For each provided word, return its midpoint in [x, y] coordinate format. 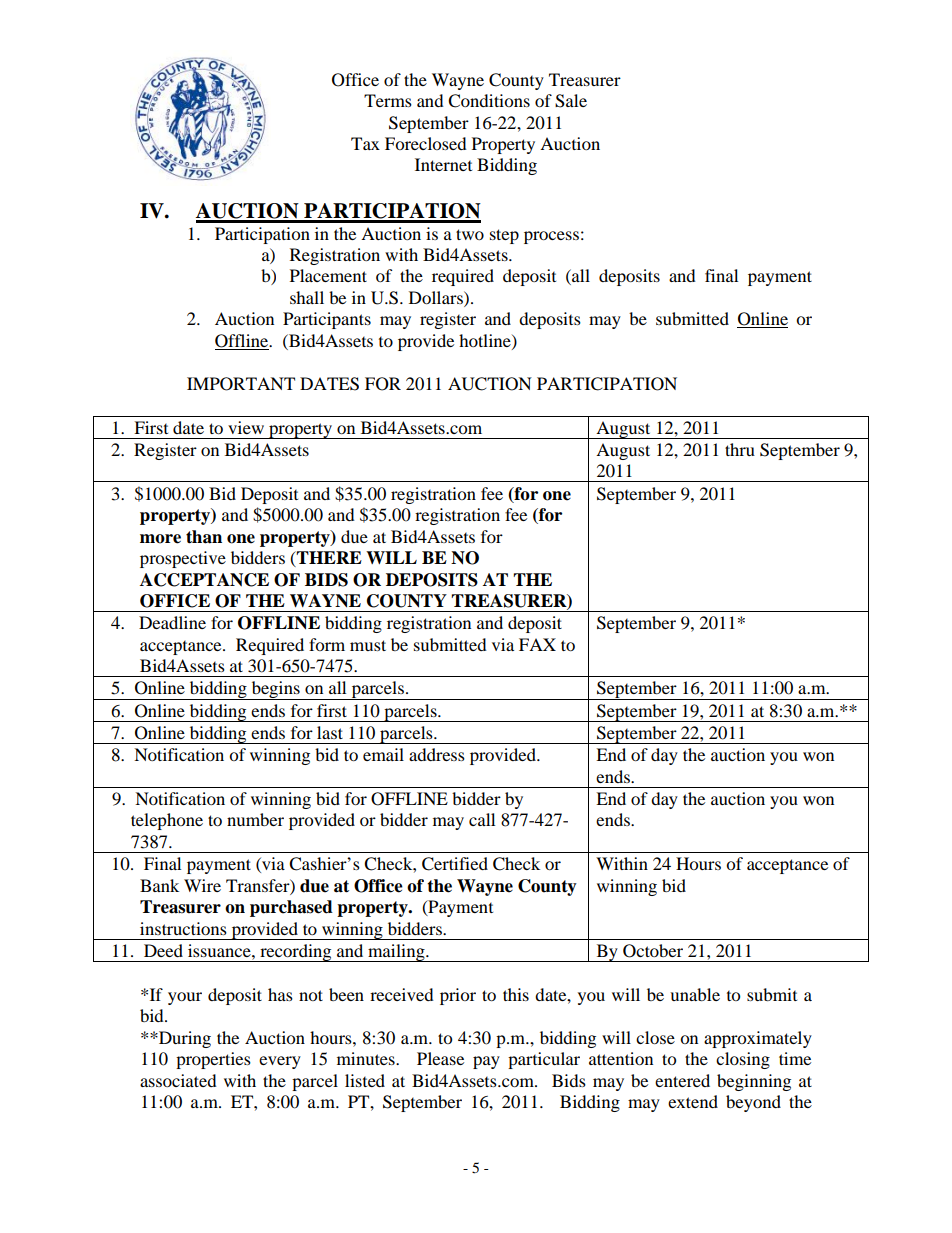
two [470, 234]
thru [740, 449]
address [437, 754]
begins [275, 690]
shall [307, 297]
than [204, 537]
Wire [202, 885]
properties [213, 1060]
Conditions [489, 101]
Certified [455, 864]
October [653, 951]
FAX [537, 644]
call [482, 819]
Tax [365, 143]
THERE [328, 559]
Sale [571, 101]
